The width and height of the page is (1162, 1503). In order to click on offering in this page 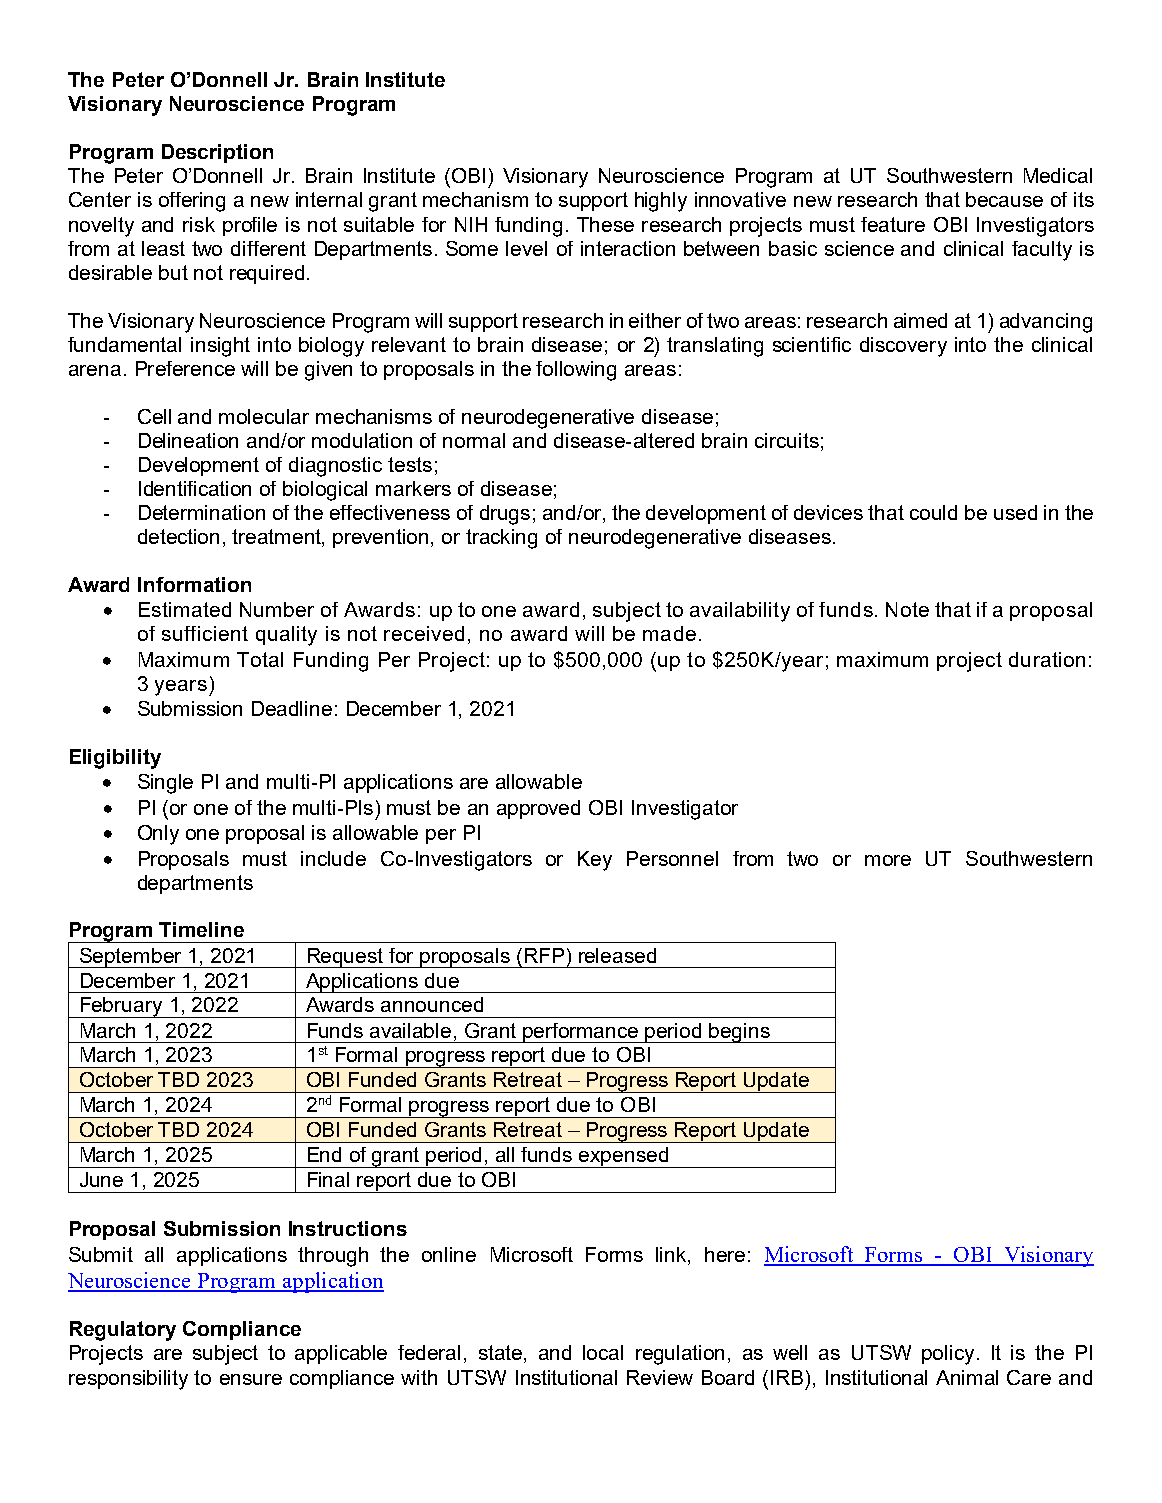, I will do `click(192, 202)`.
